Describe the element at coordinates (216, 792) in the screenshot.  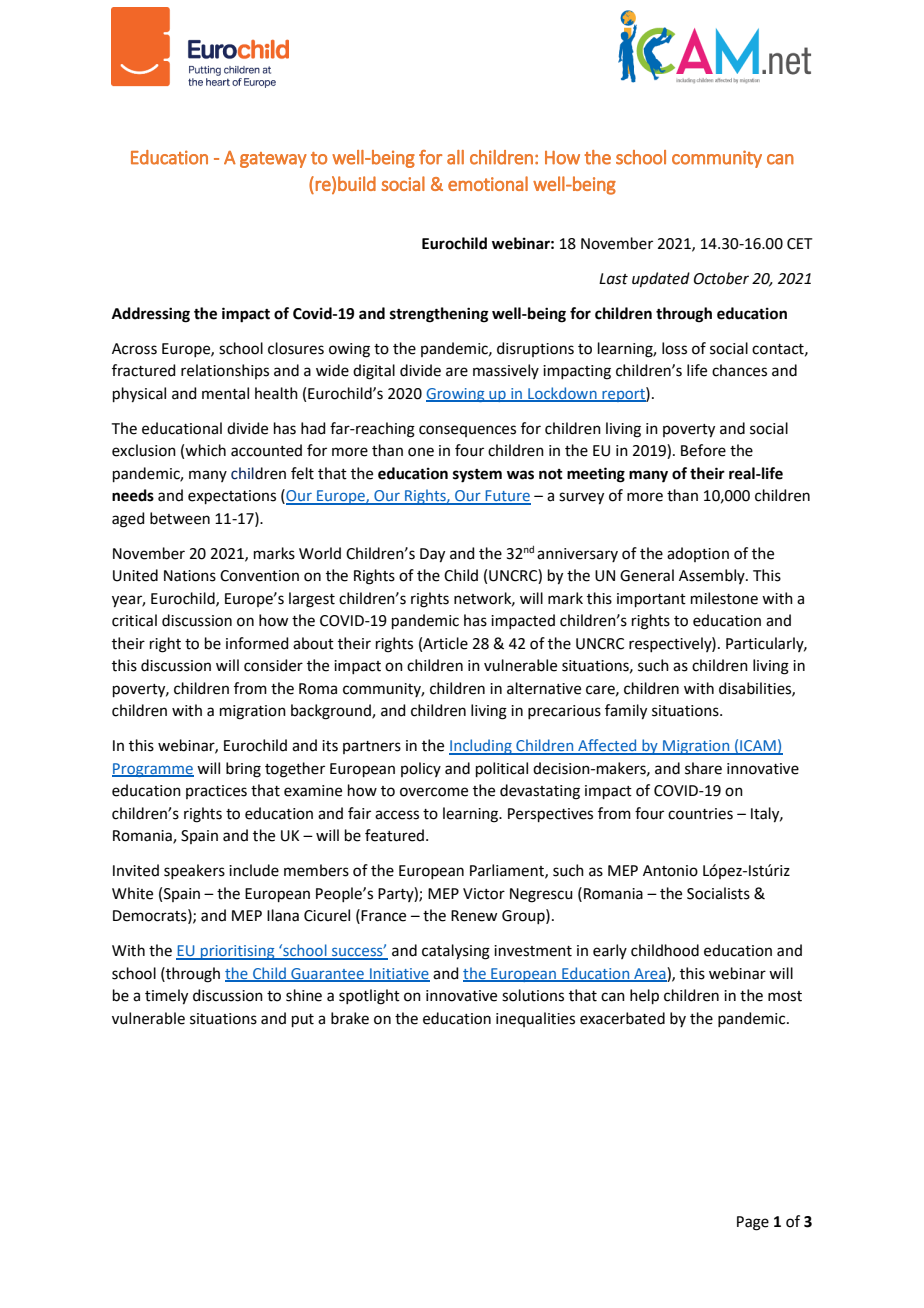
I see `practices` at that location.
